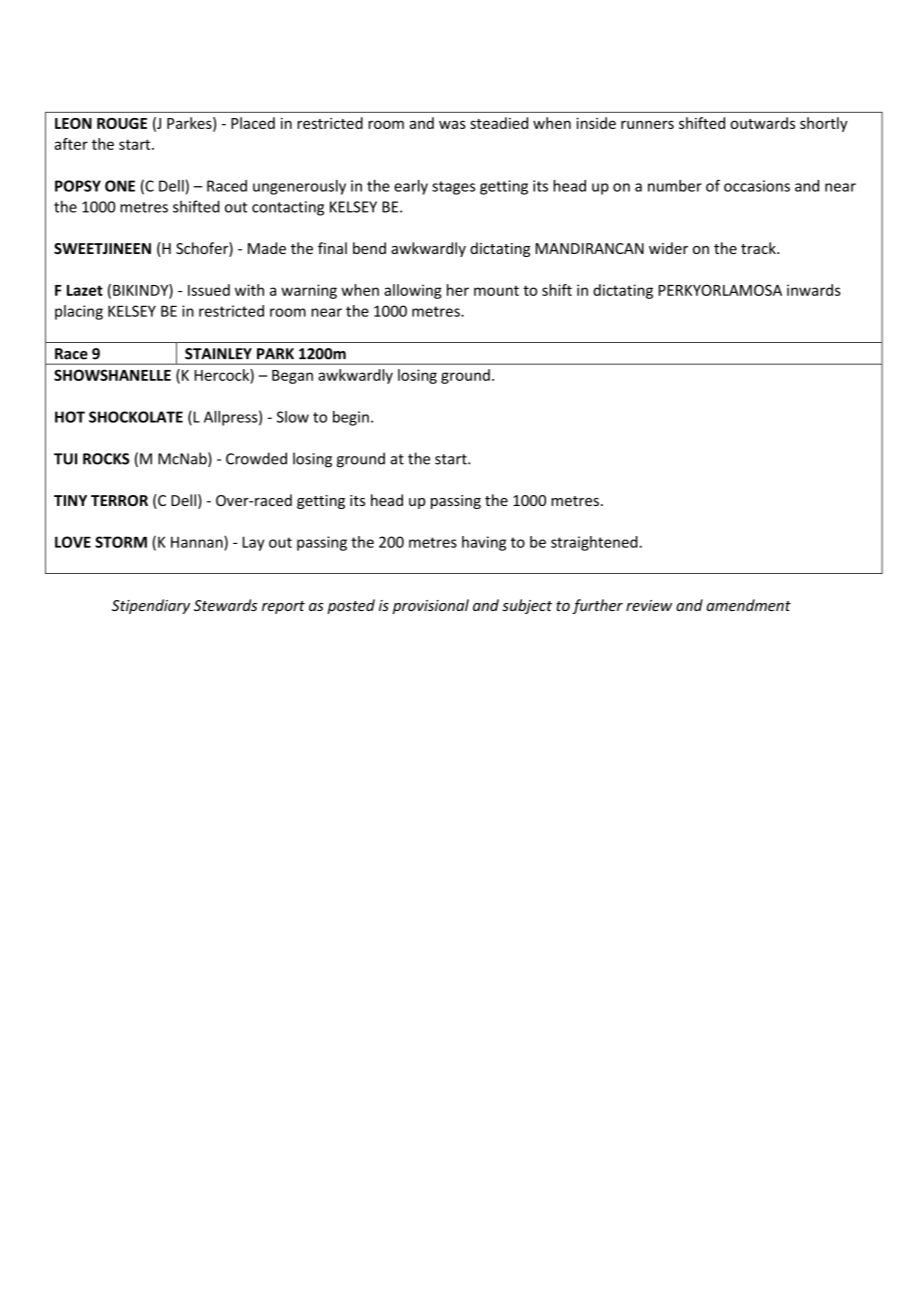 Image resolution: width=924 pixels, height=1308 pixels. What do you see at coordinates (122, 123) in the screenshot?
I see `ROUGE` at bounding box center [122, 123].
